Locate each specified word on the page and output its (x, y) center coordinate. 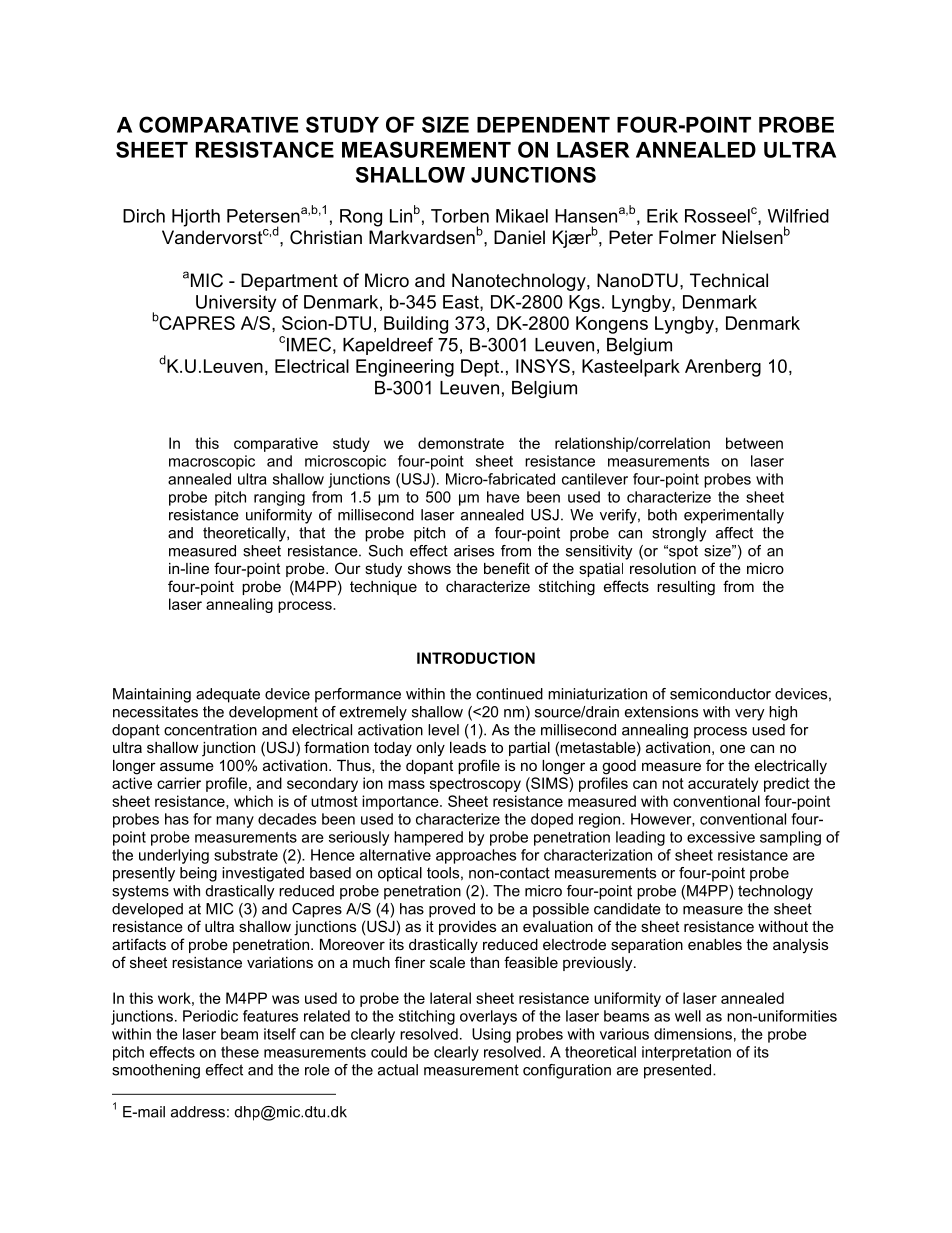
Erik (662, 216)
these (240, 1052)
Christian (326, 237)
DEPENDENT (543, 125)
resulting (686, 588)
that (312, 533)
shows (429, 568)
